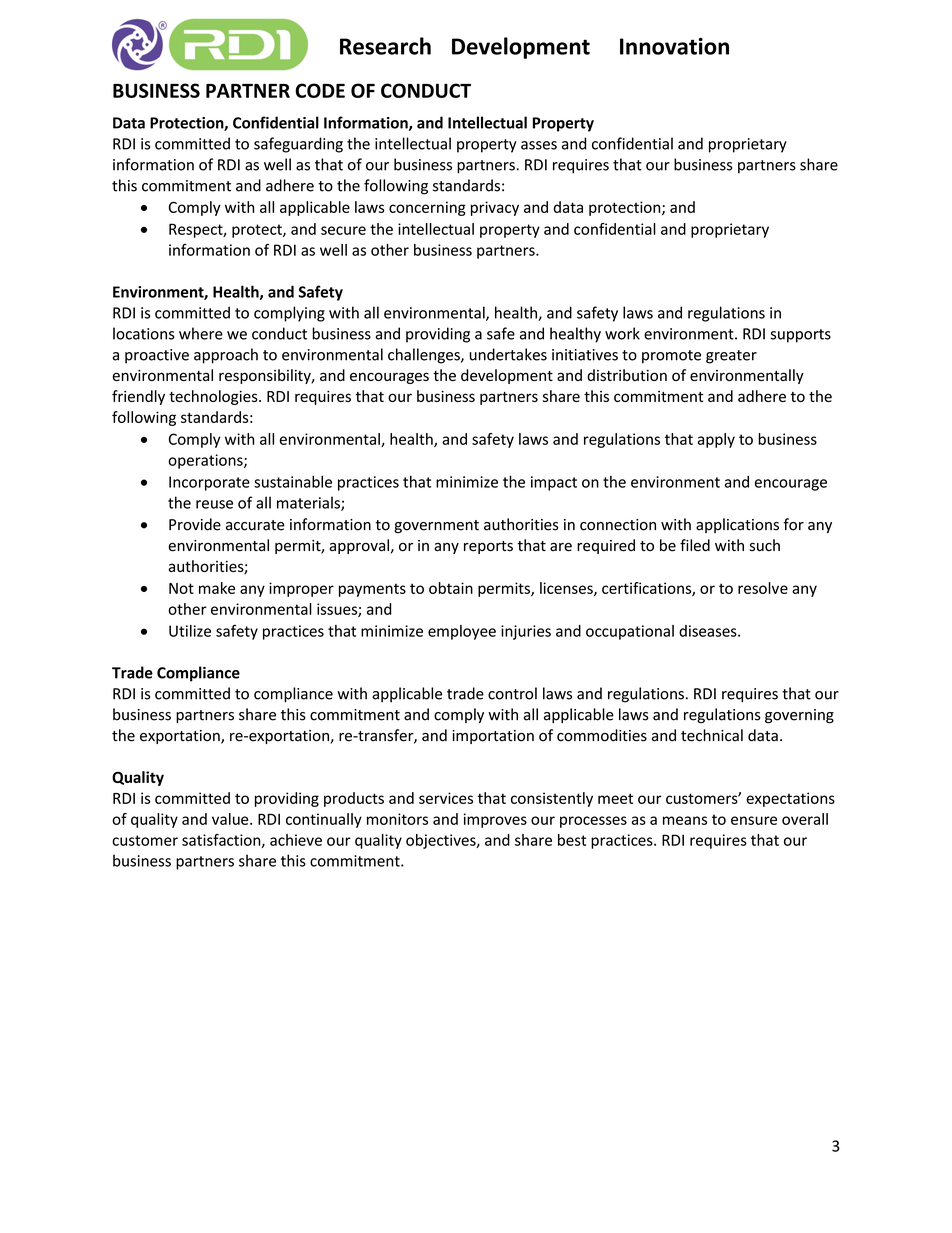  I want to click on CODE, so click(320, 90).
